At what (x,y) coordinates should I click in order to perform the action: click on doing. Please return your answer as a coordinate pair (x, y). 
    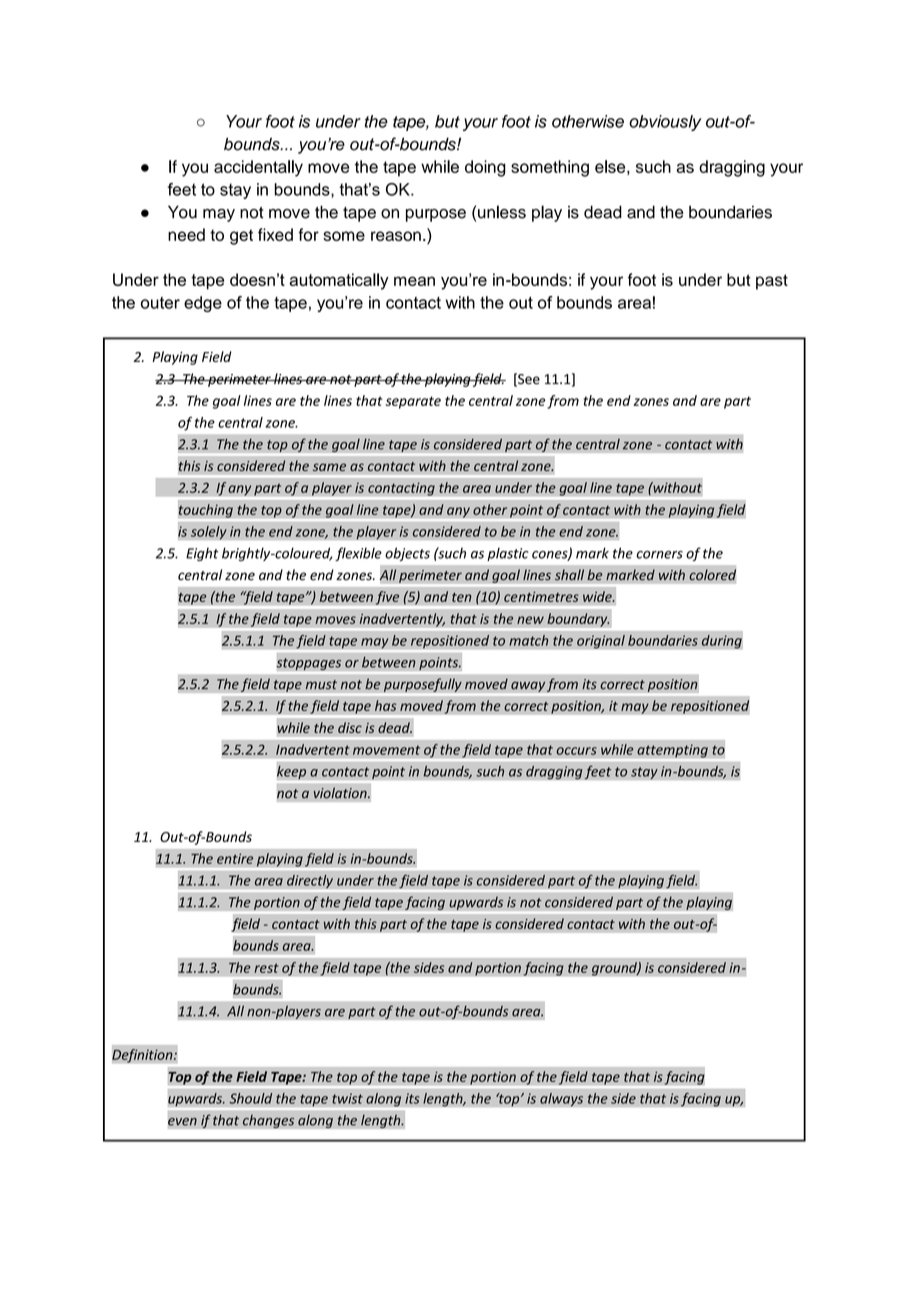
    Looking at the image, I should click on (485, 168).
